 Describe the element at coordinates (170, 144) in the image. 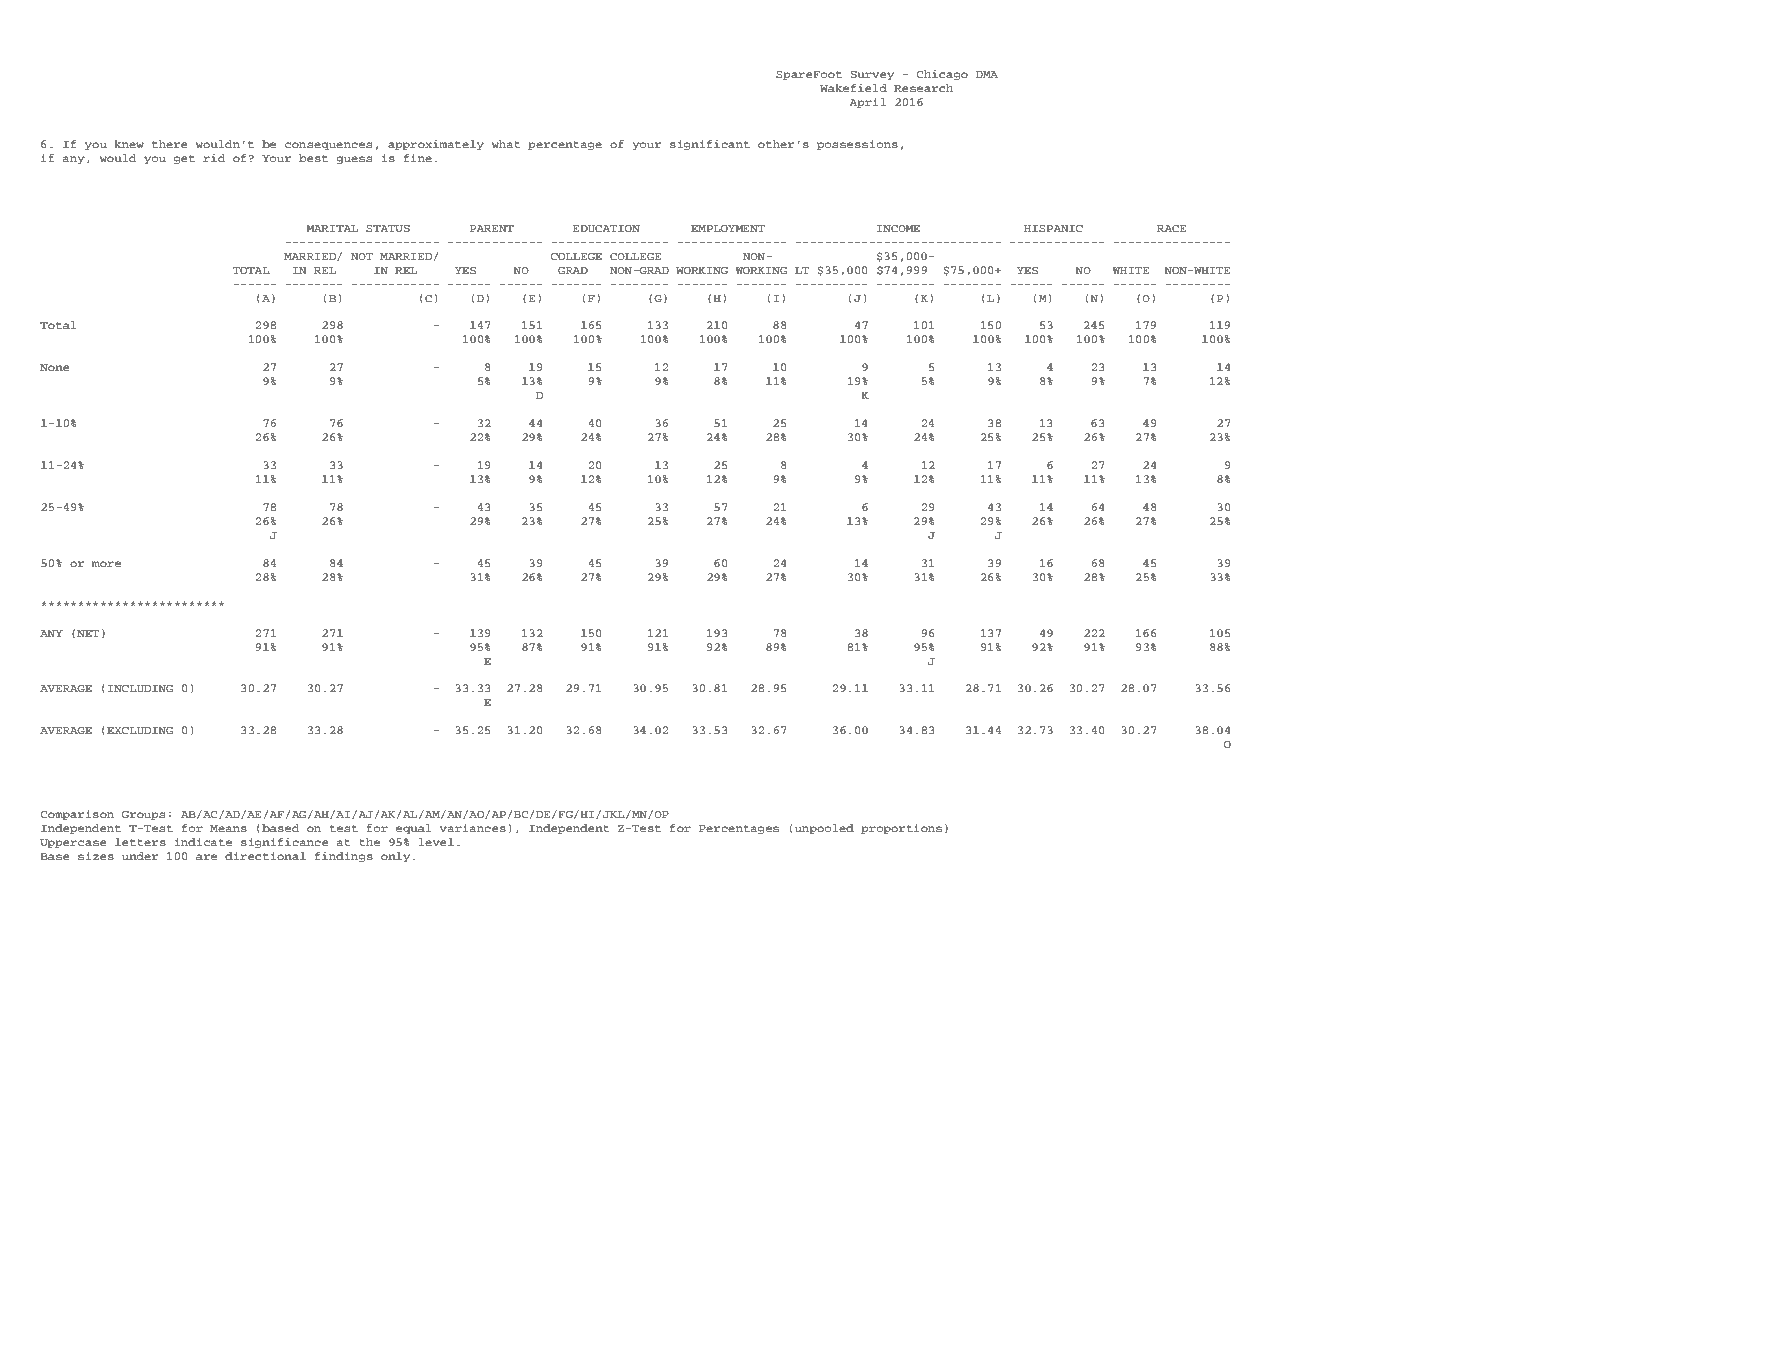

I see `there` at that location.
